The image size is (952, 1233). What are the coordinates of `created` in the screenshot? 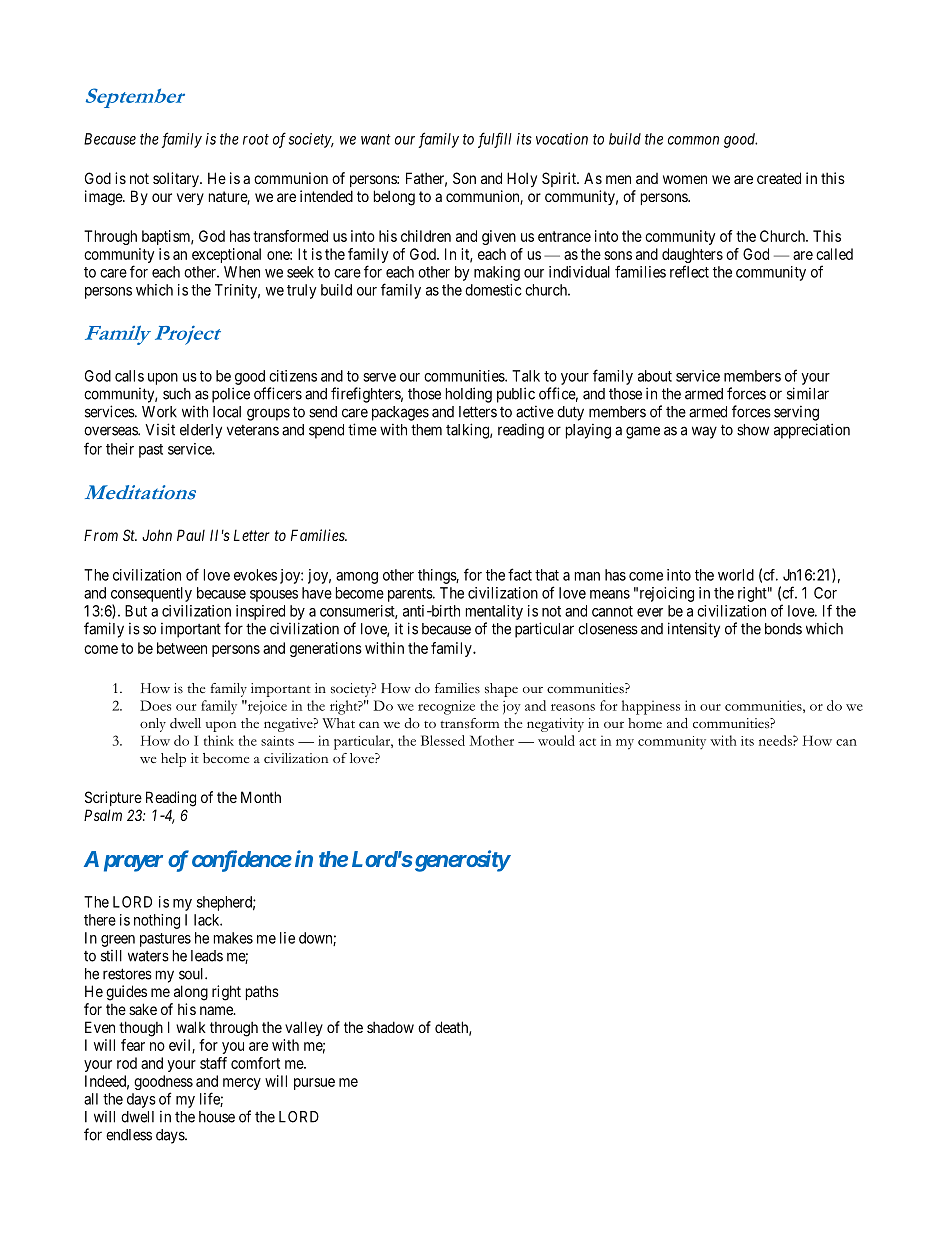 It's located at (779, 178).
